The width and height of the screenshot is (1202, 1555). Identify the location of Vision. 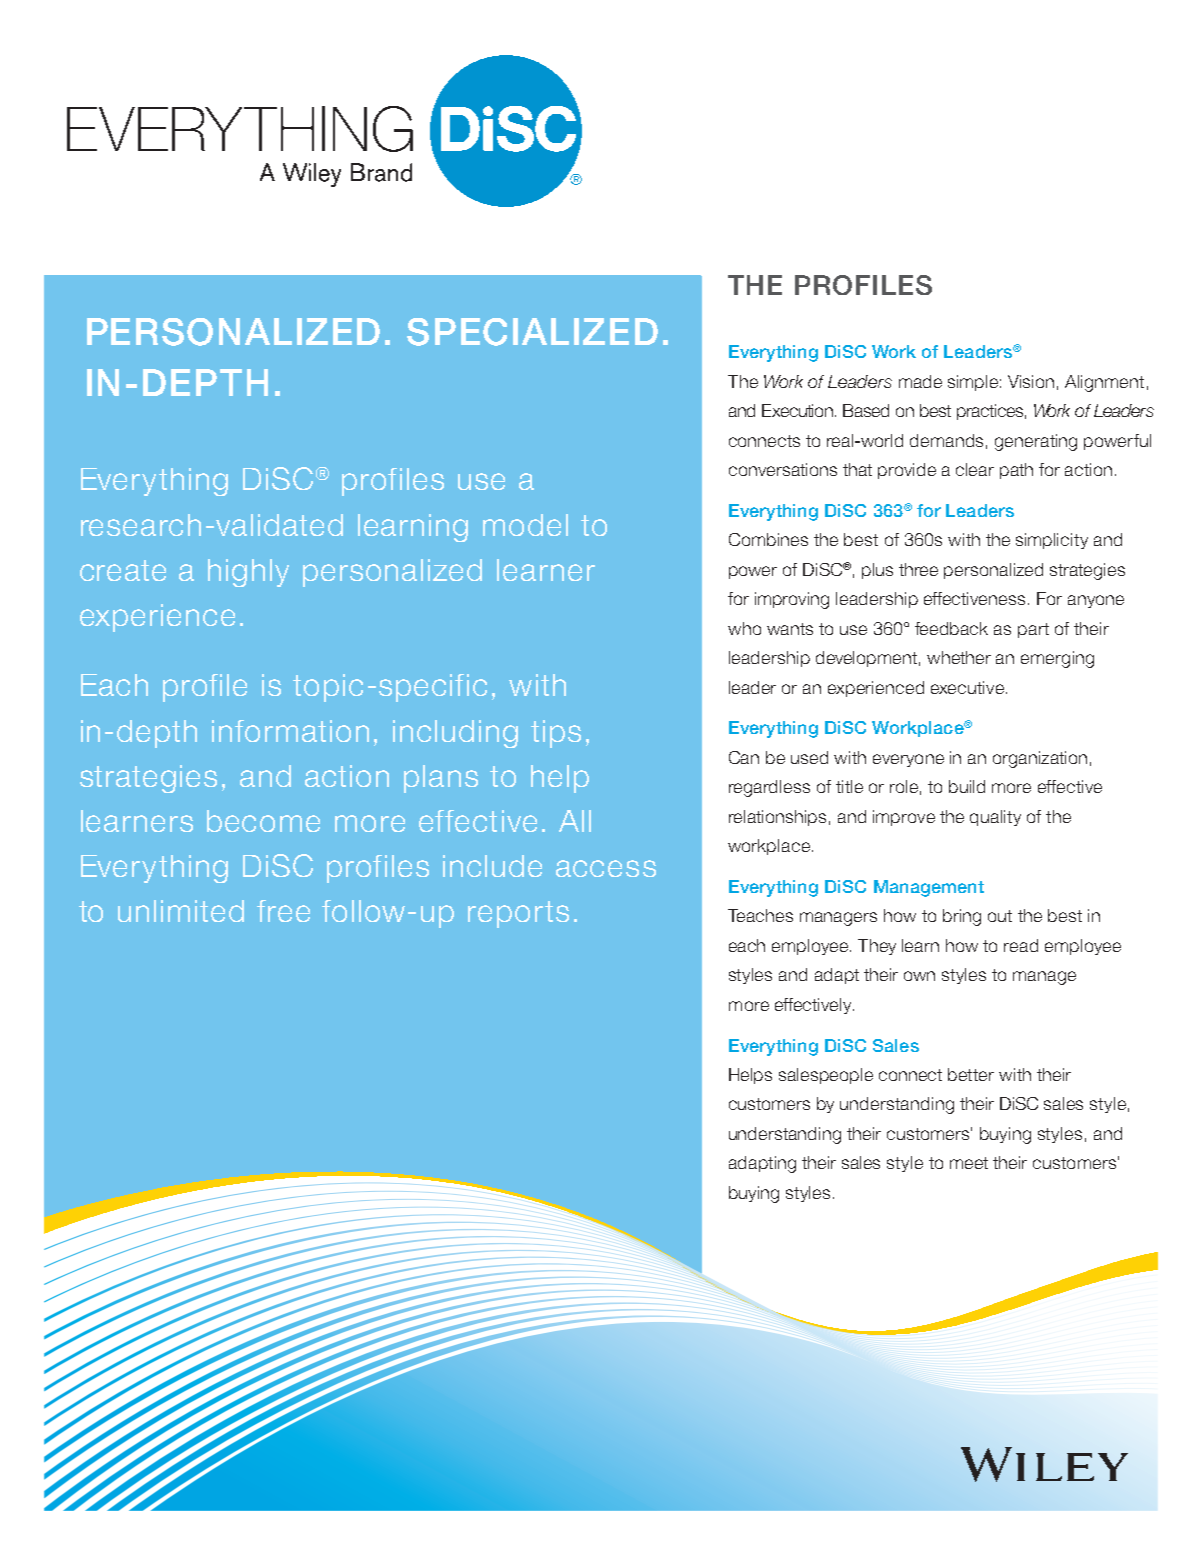
(1031, 381).
